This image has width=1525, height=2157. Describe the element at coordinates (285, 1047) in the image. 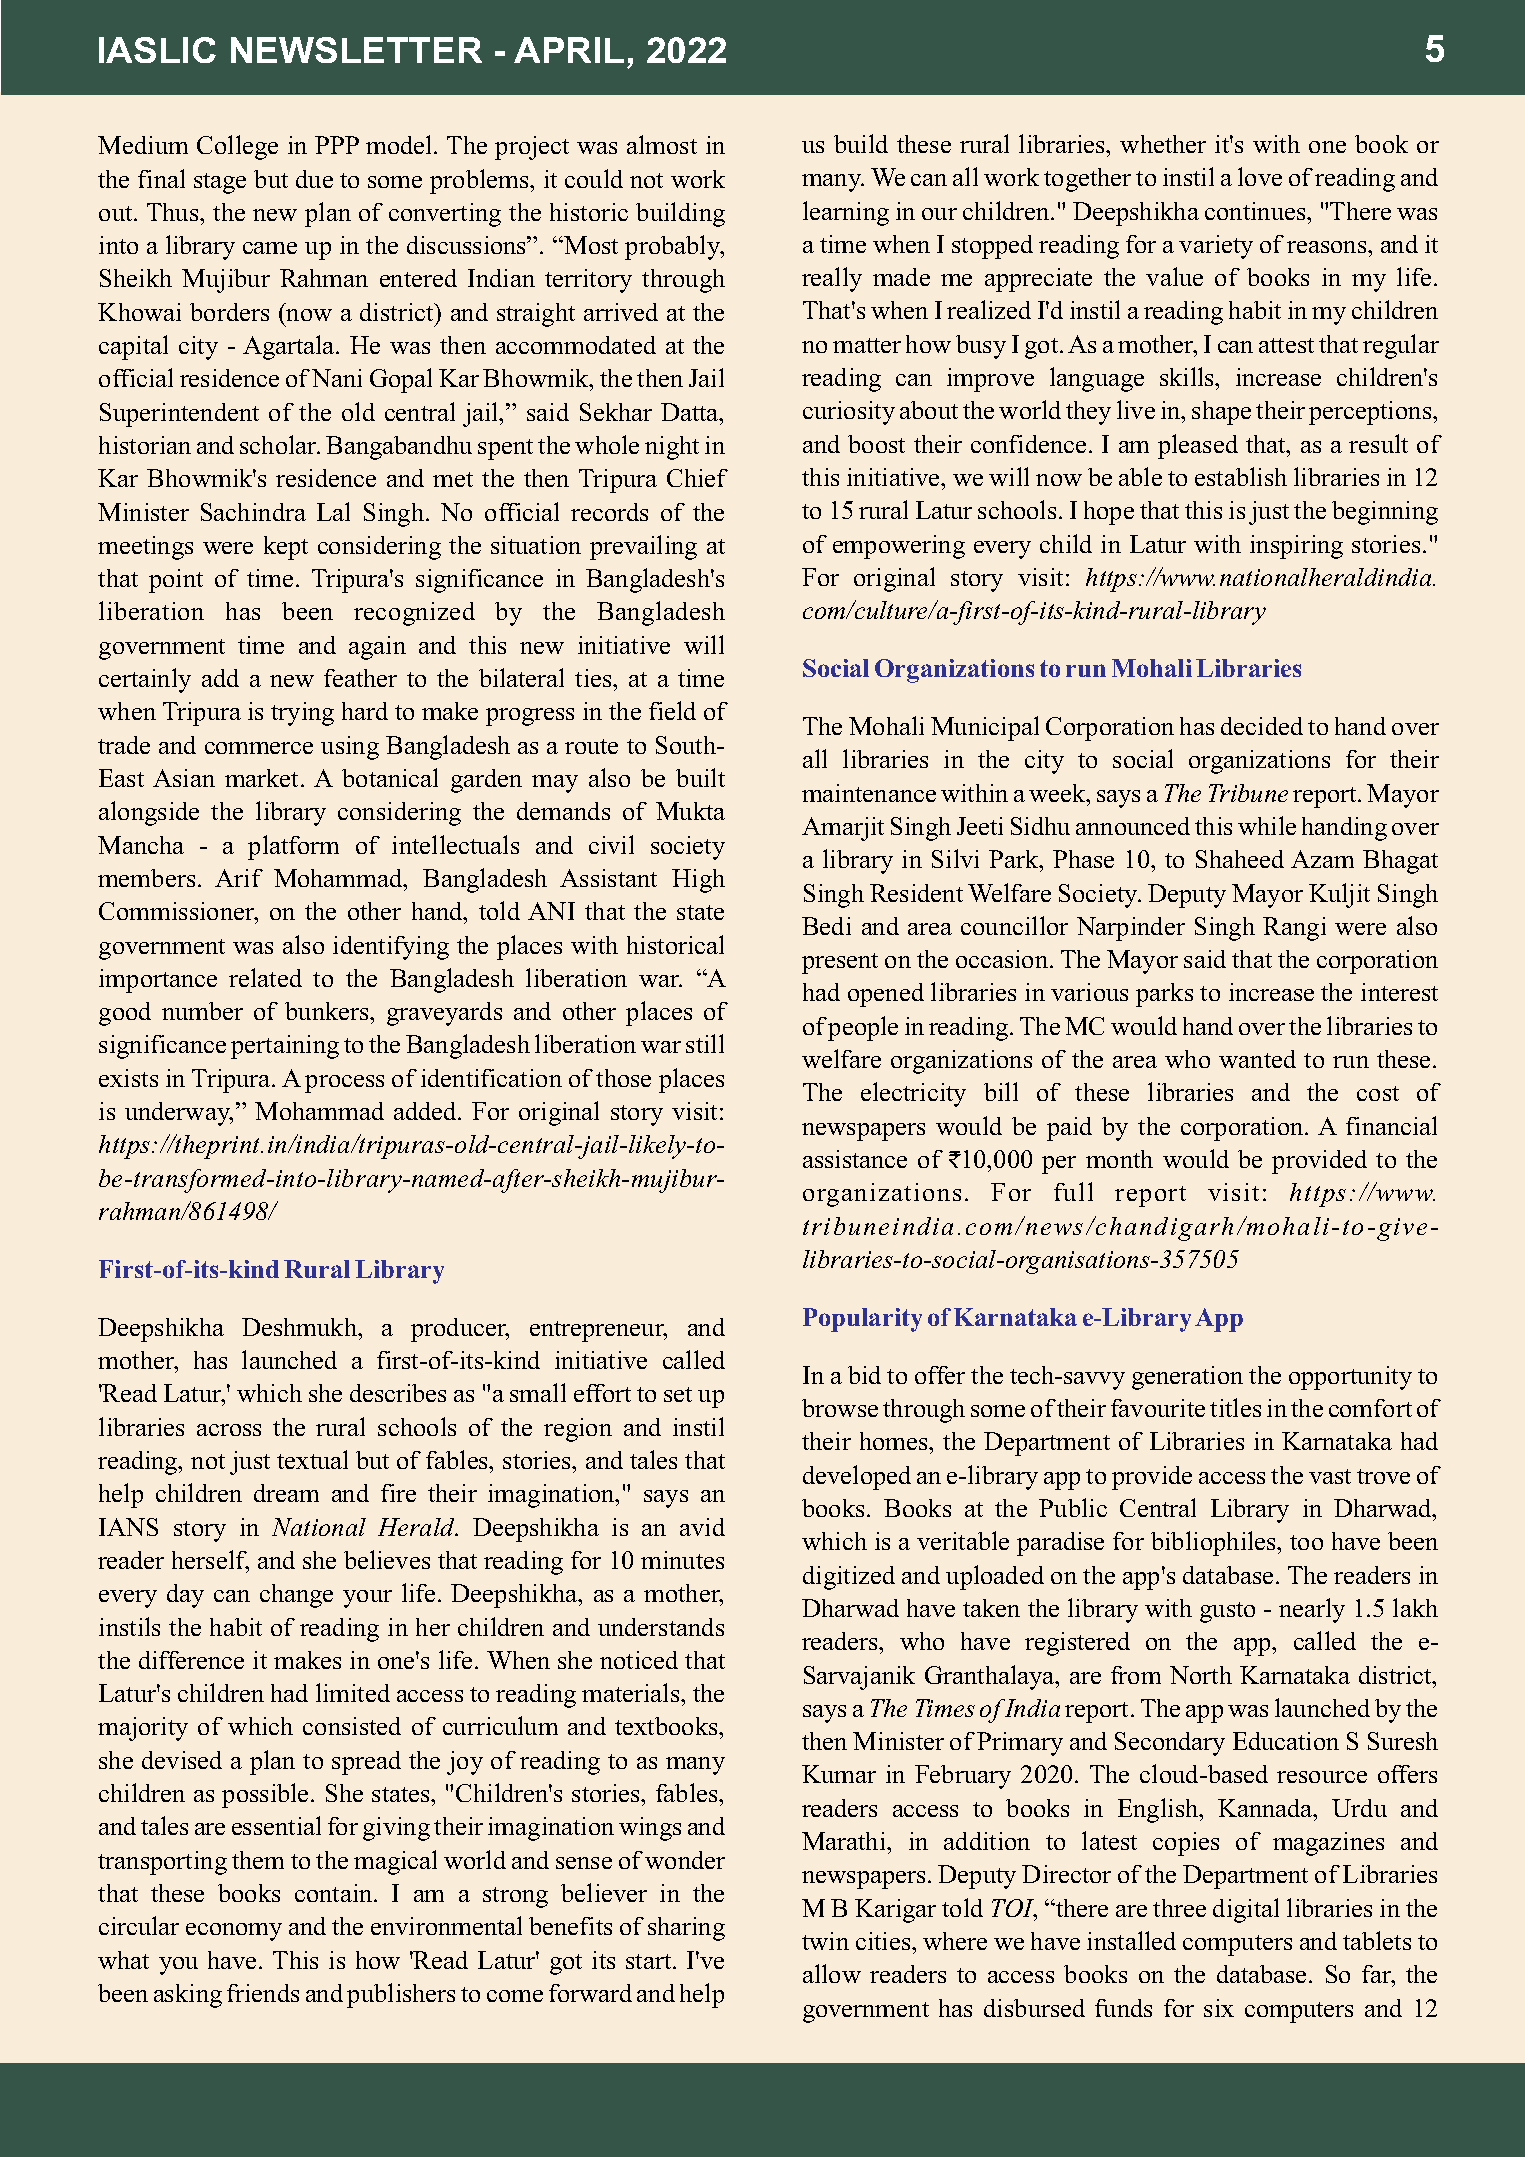

I see `pertaining` at that location.
